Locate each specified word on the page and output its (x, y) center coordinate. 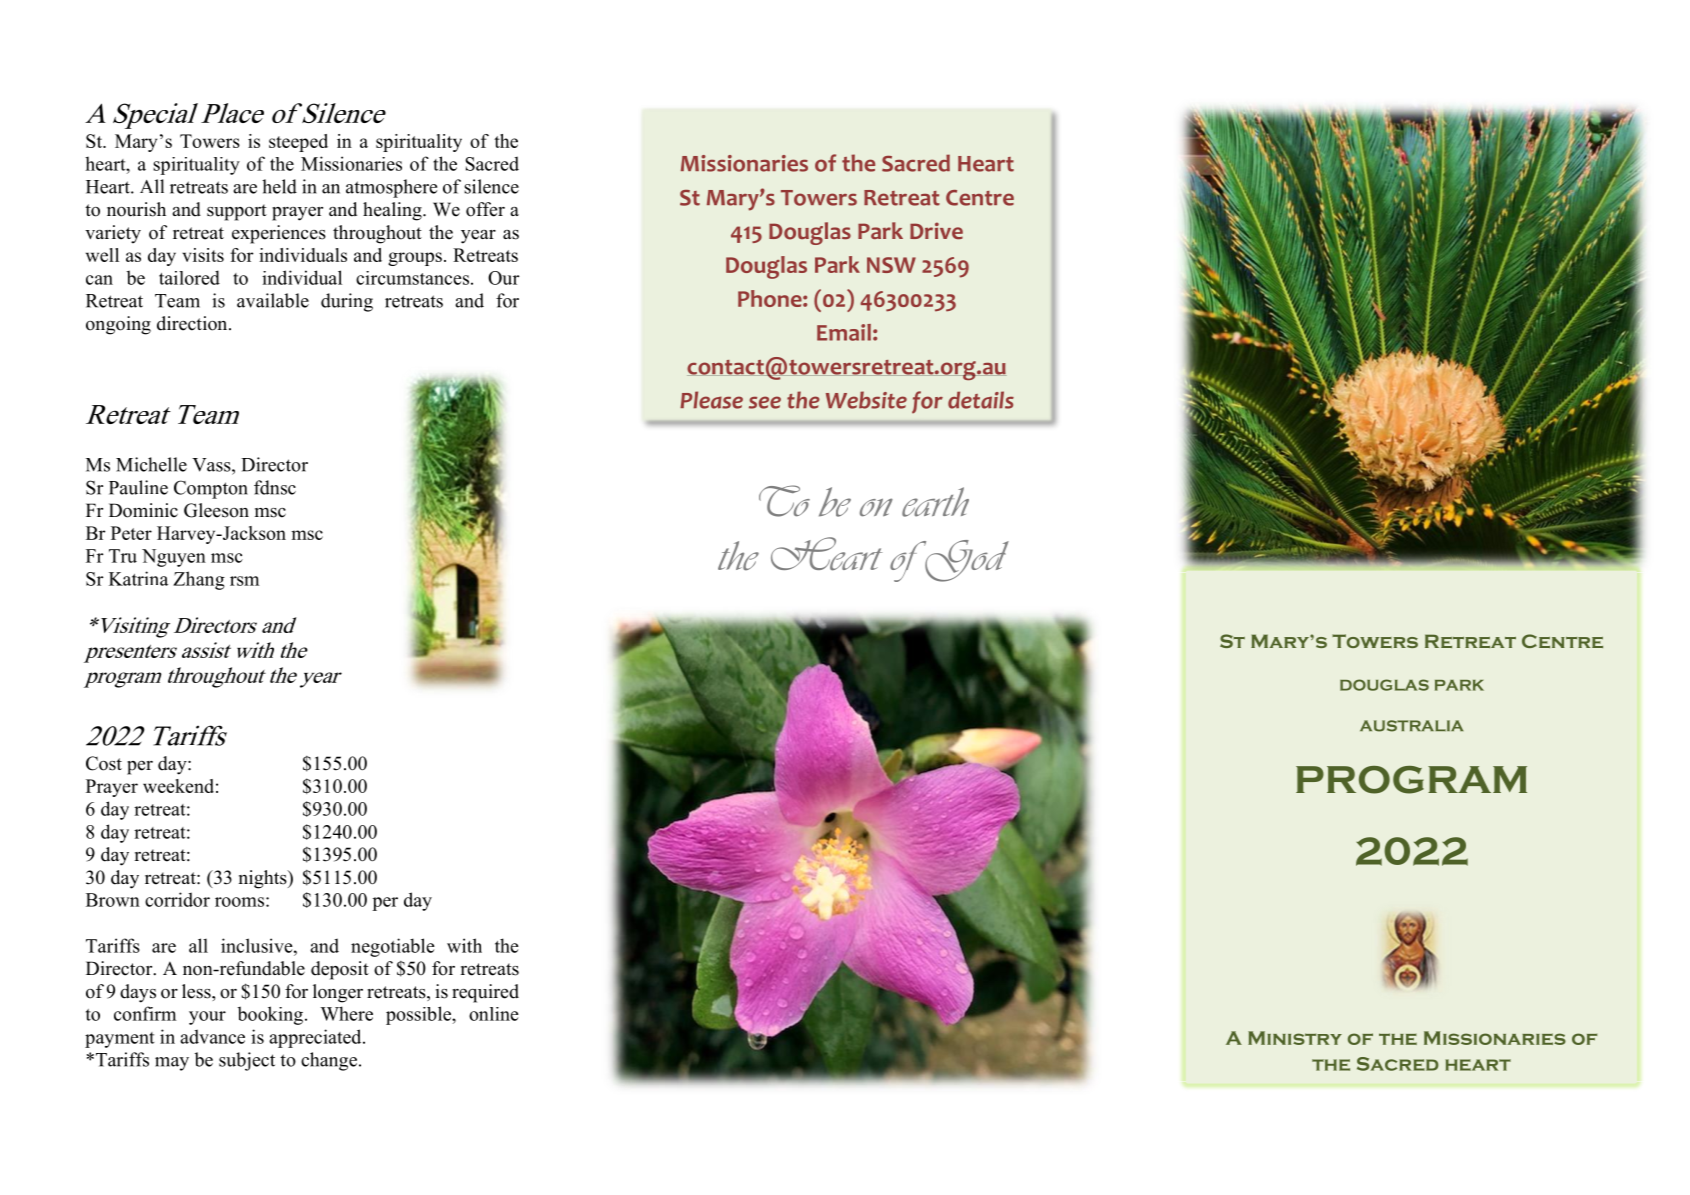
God (966, 561)
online (494, 1014)
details (981, 400)
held (279, 186)
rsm (244, 581)
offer (485, 209)
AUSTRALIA (1411, 726)
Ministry (1295, 1038)
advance (212, 1036)
